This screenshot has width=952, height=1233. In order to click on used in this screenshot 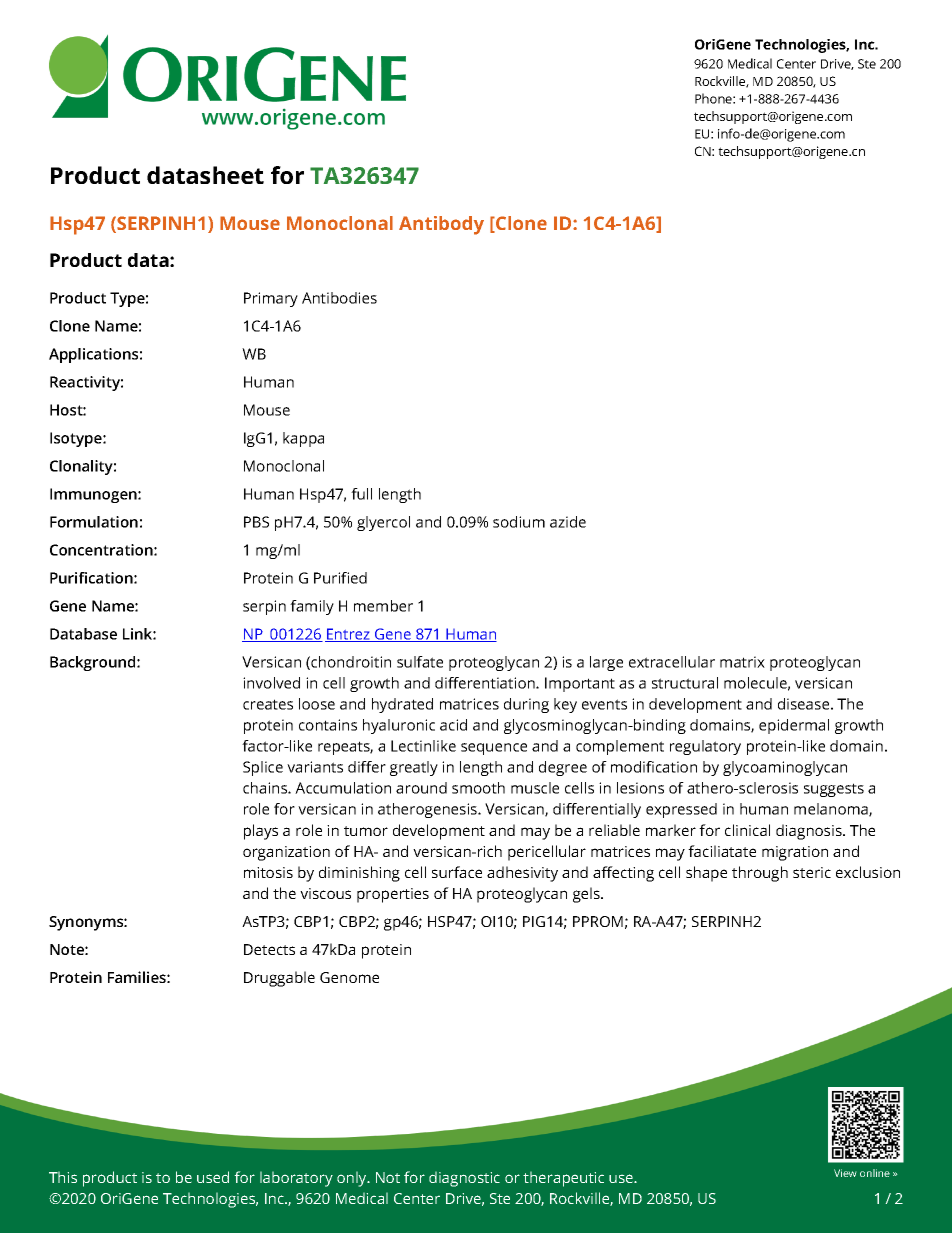, I will do `click(213, 1177)`.
